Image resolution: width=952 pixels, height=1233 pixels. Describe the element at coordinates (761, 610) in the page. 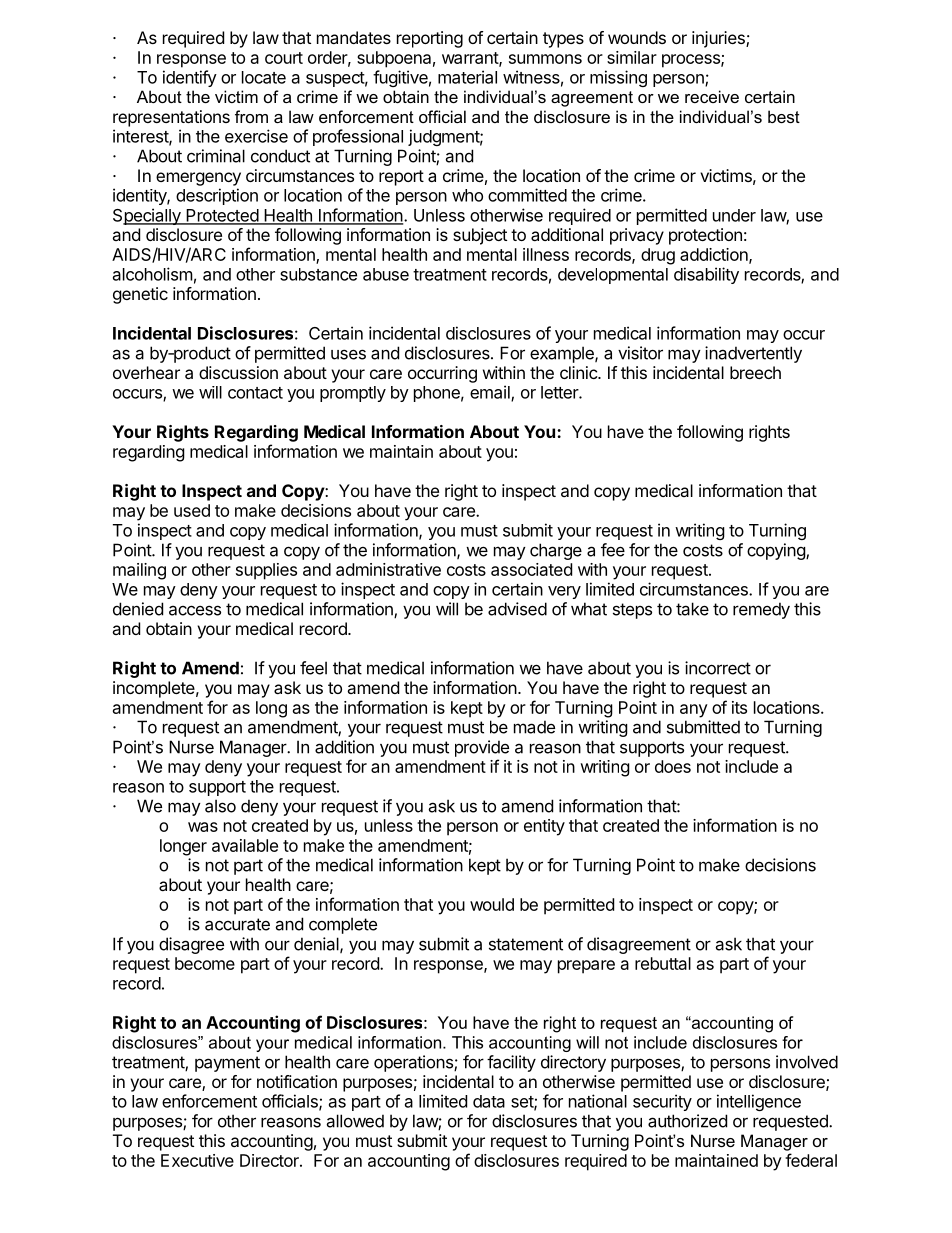

I see `remedy` at that location.
